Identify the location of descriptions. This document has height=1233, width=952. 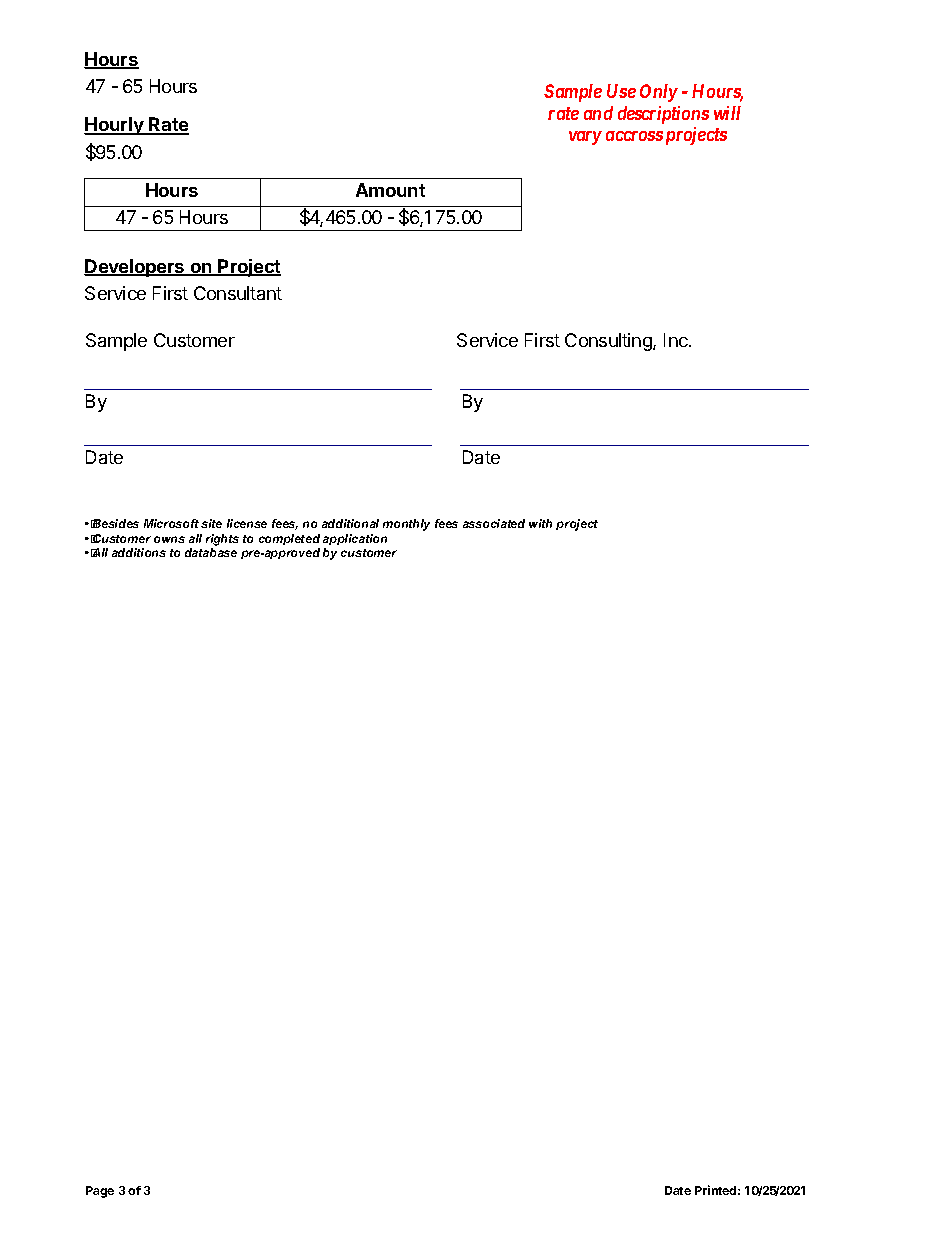
(663, 115).
